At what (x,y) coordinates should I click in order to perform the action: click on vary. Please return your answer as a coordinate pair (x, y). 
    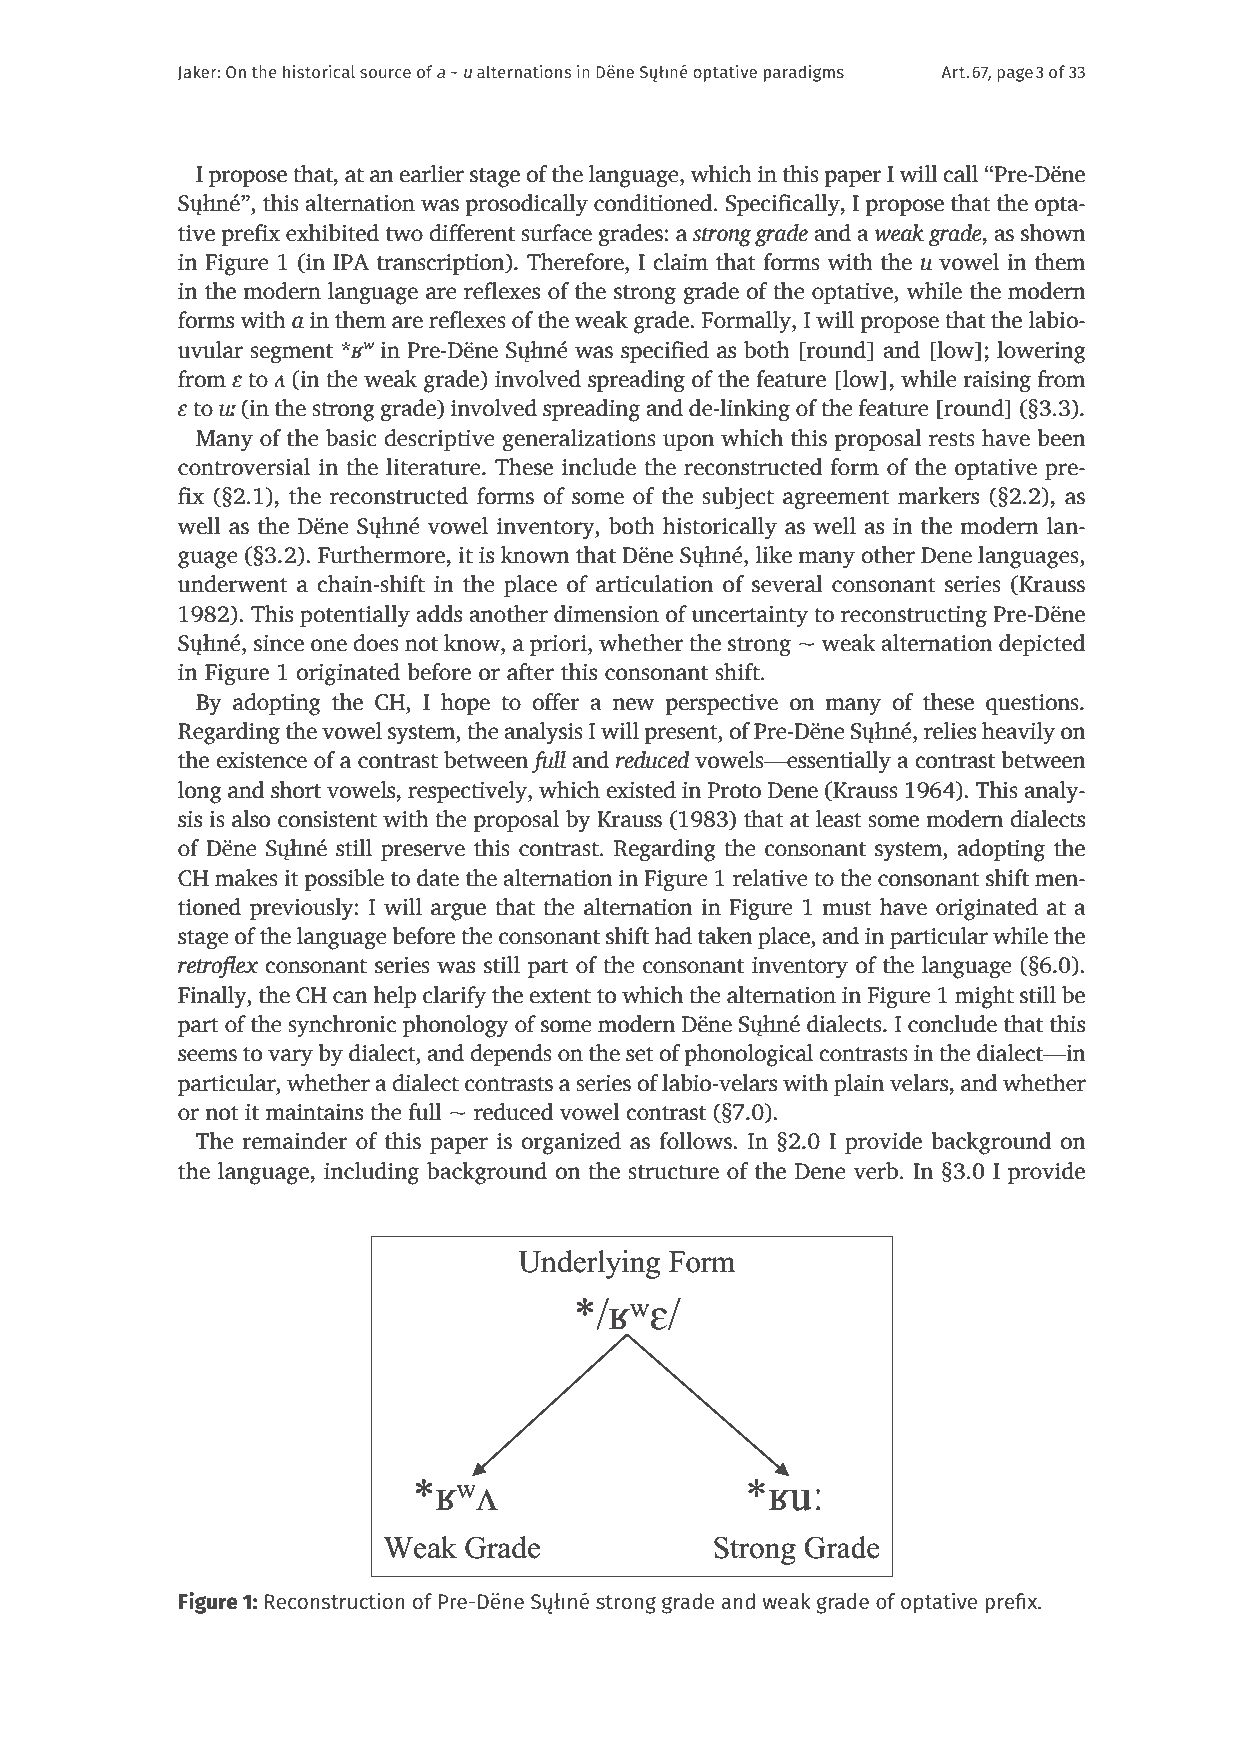
    Looking at the image, I should click on (290, 1058).
